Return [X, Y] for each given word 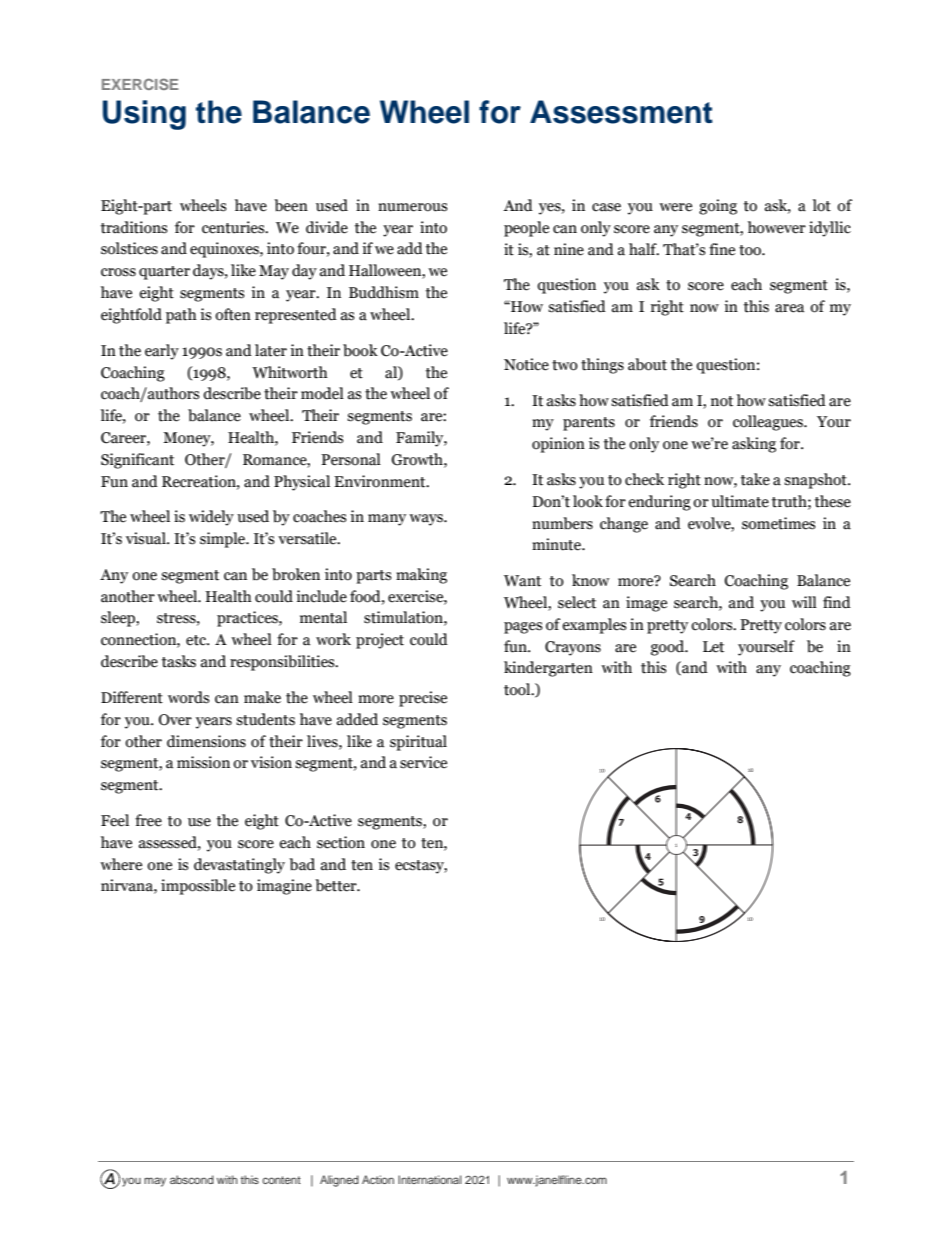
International [430, 1179]
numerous [412, 207]
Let [713, 647]
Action [378, 1179]
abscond [192, 1179]
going [718, 207]
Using [144, 115]
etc [197, 640]
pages [523, 628]
